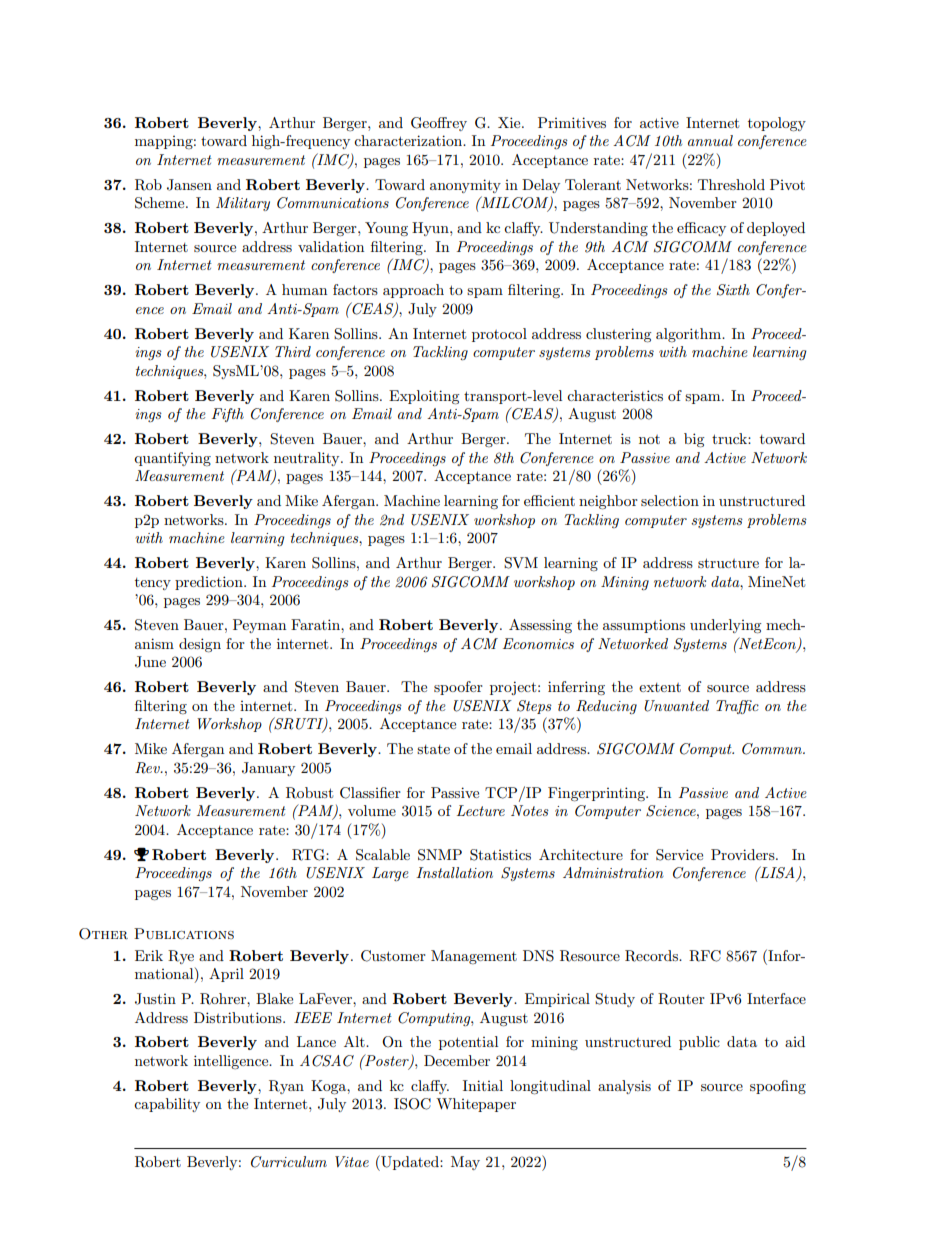 This page has height=1233, width=952. Describe the element at coordinates (694, 440) in the page. I see `big` at that location.
